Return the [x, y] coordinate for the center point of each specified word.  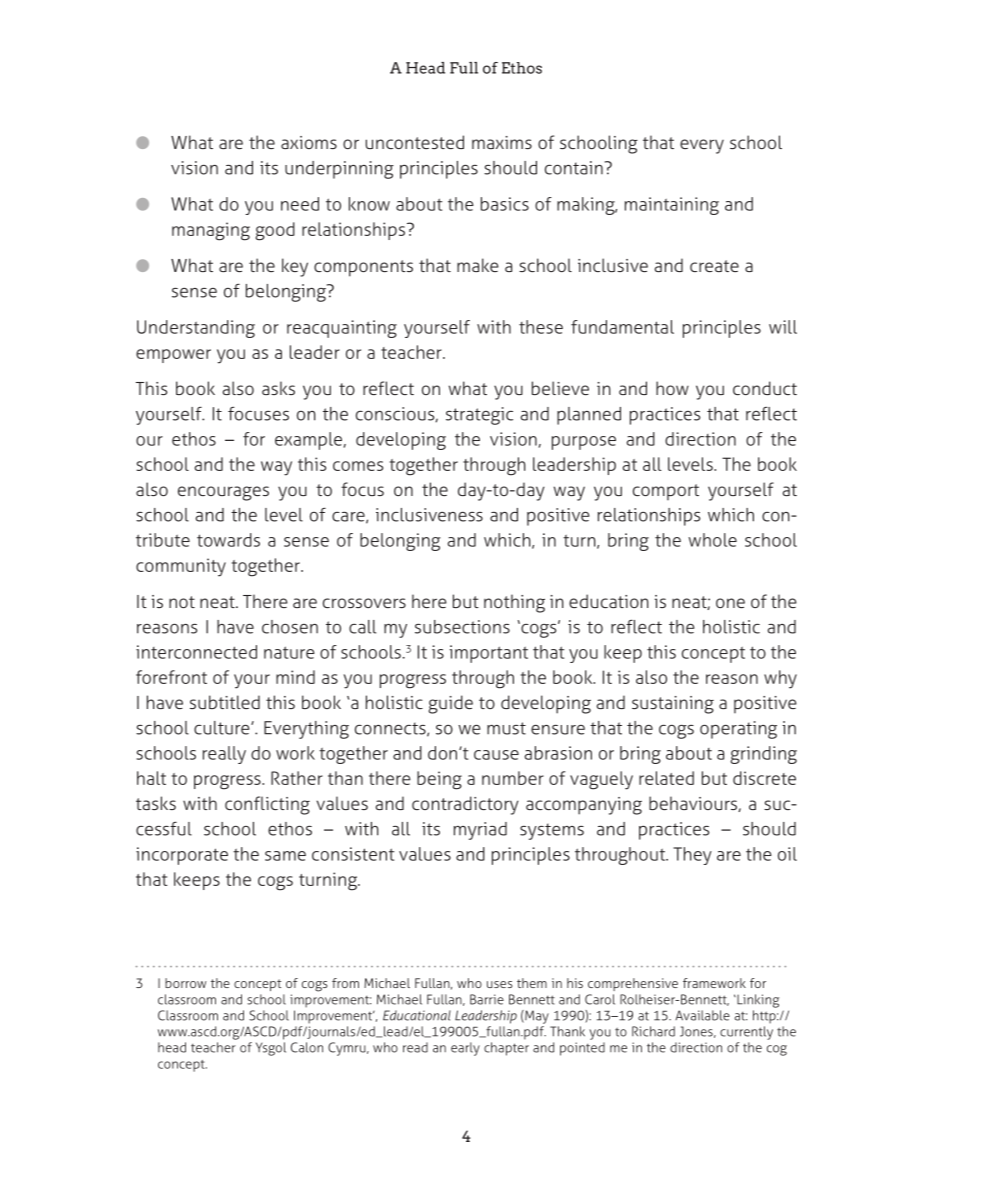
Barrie [487, 999]
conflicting [267, 805]
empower [173, 356]
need [300, 204]
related [666, 778]
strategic [479, 416]
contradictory [465, 805]
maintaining [672, 206]
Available [702, 1015]
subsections [462, 627]
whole [712, 540]
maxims [502, 142]
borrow [185, 983]
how [672, 388]
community [181, 567]
